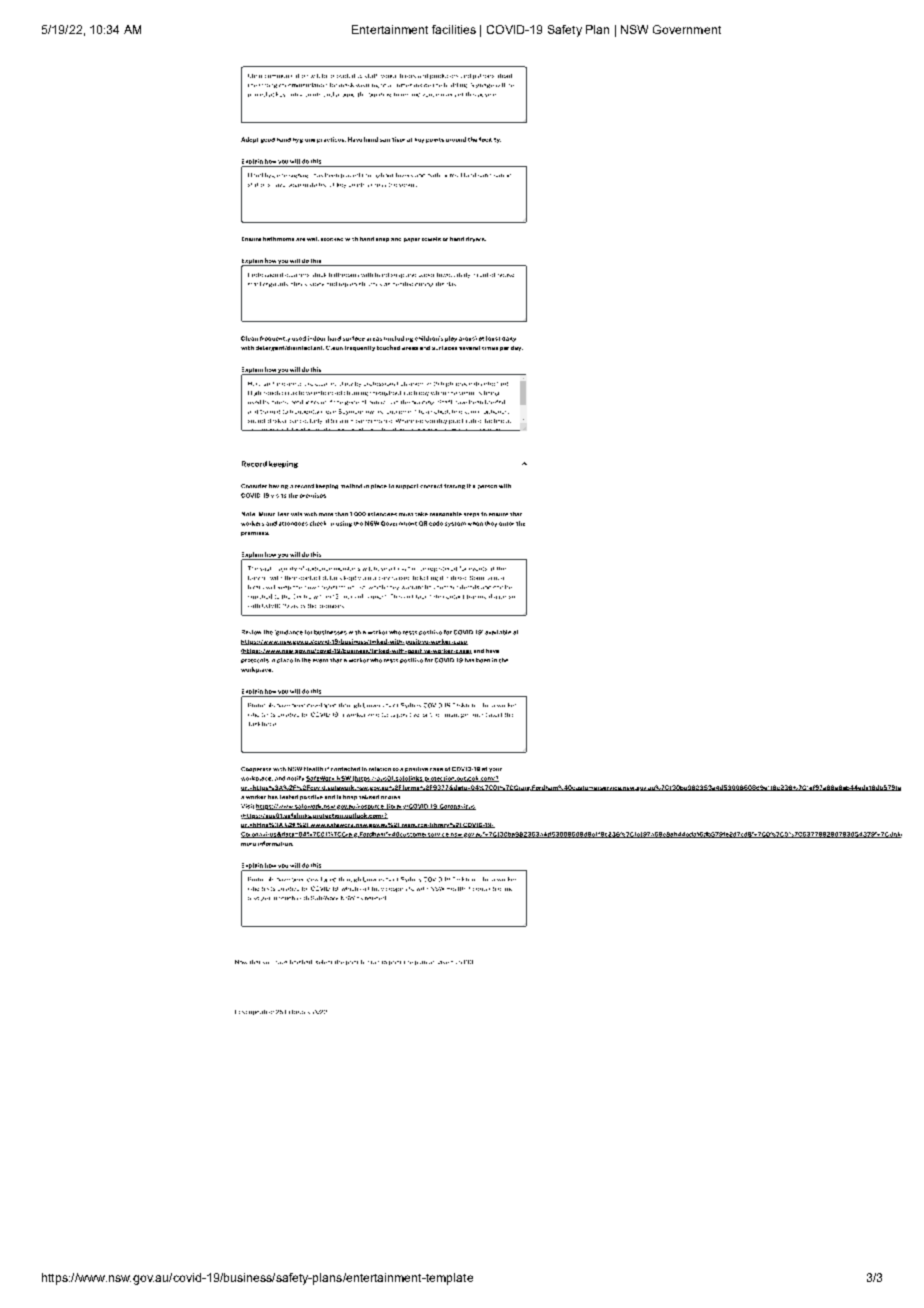  What do you see at coordinates (377, 402) in the document?
I see `public` at bounding box center [377, 402].
